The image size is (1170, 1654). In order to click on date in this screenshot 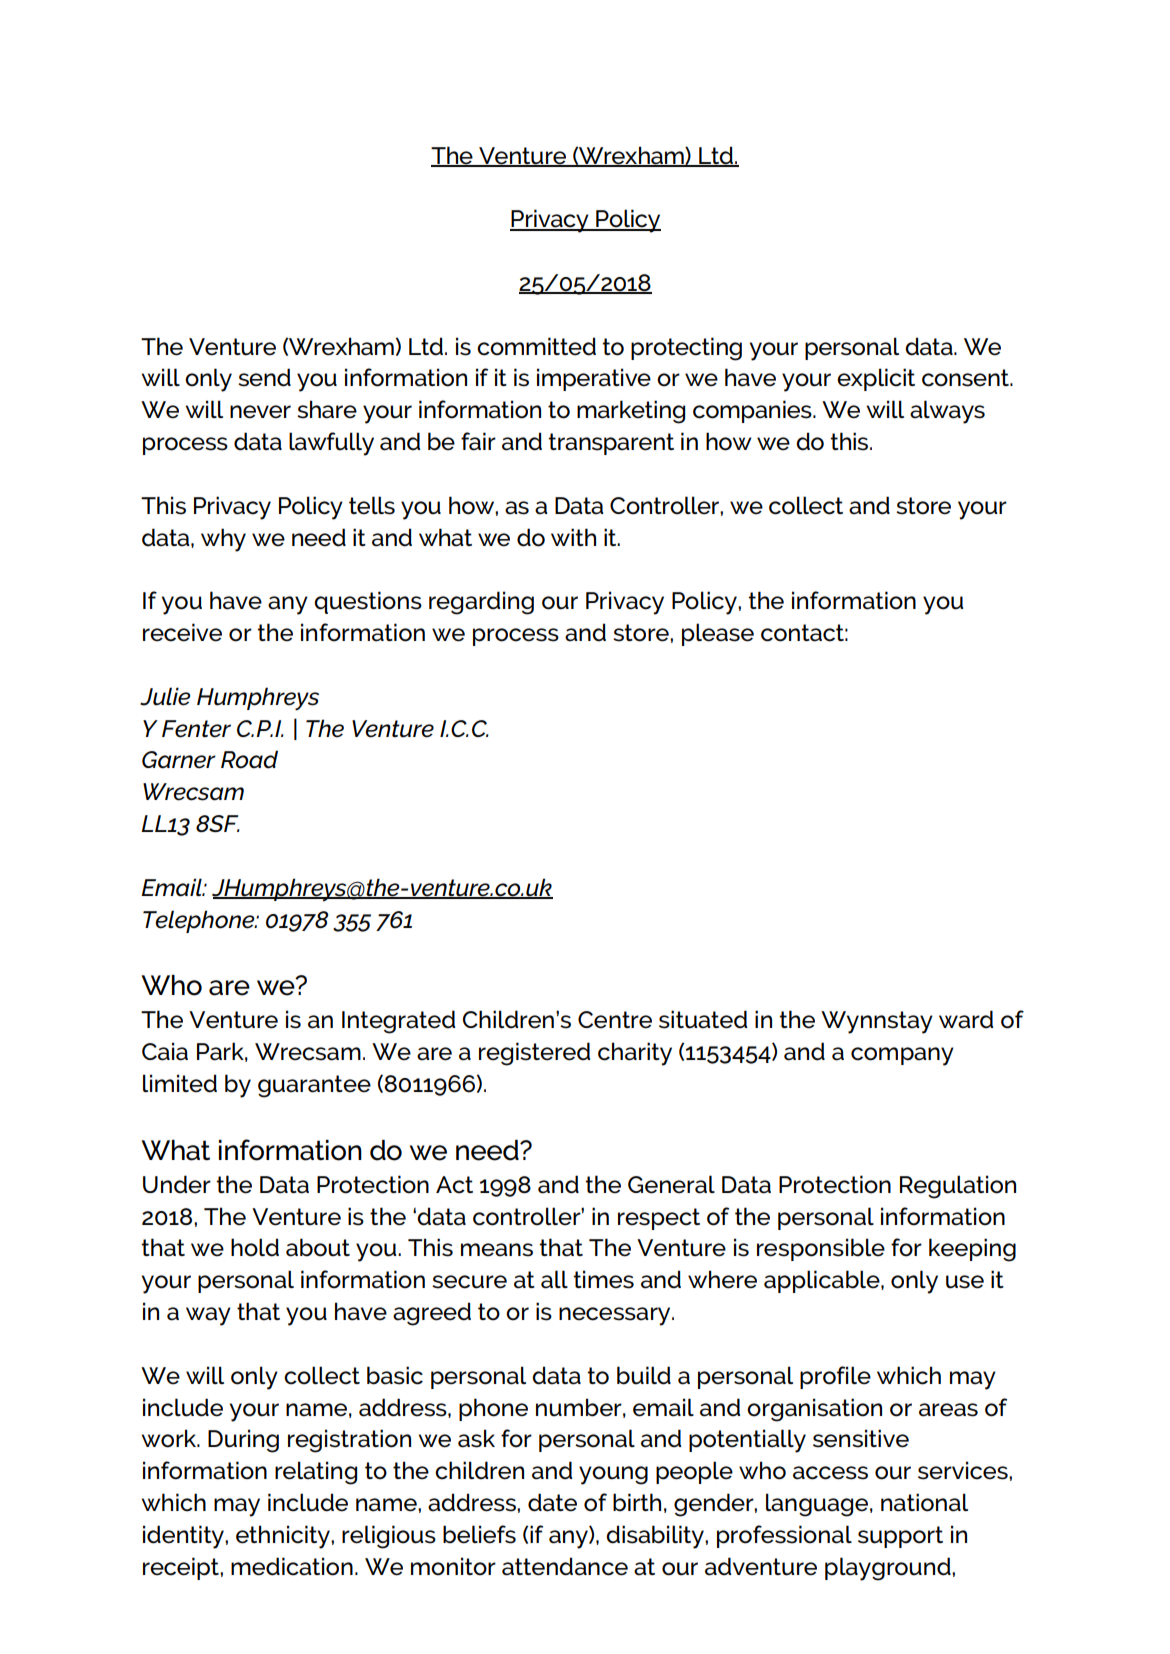, I will do `click(552, 1502)`.
